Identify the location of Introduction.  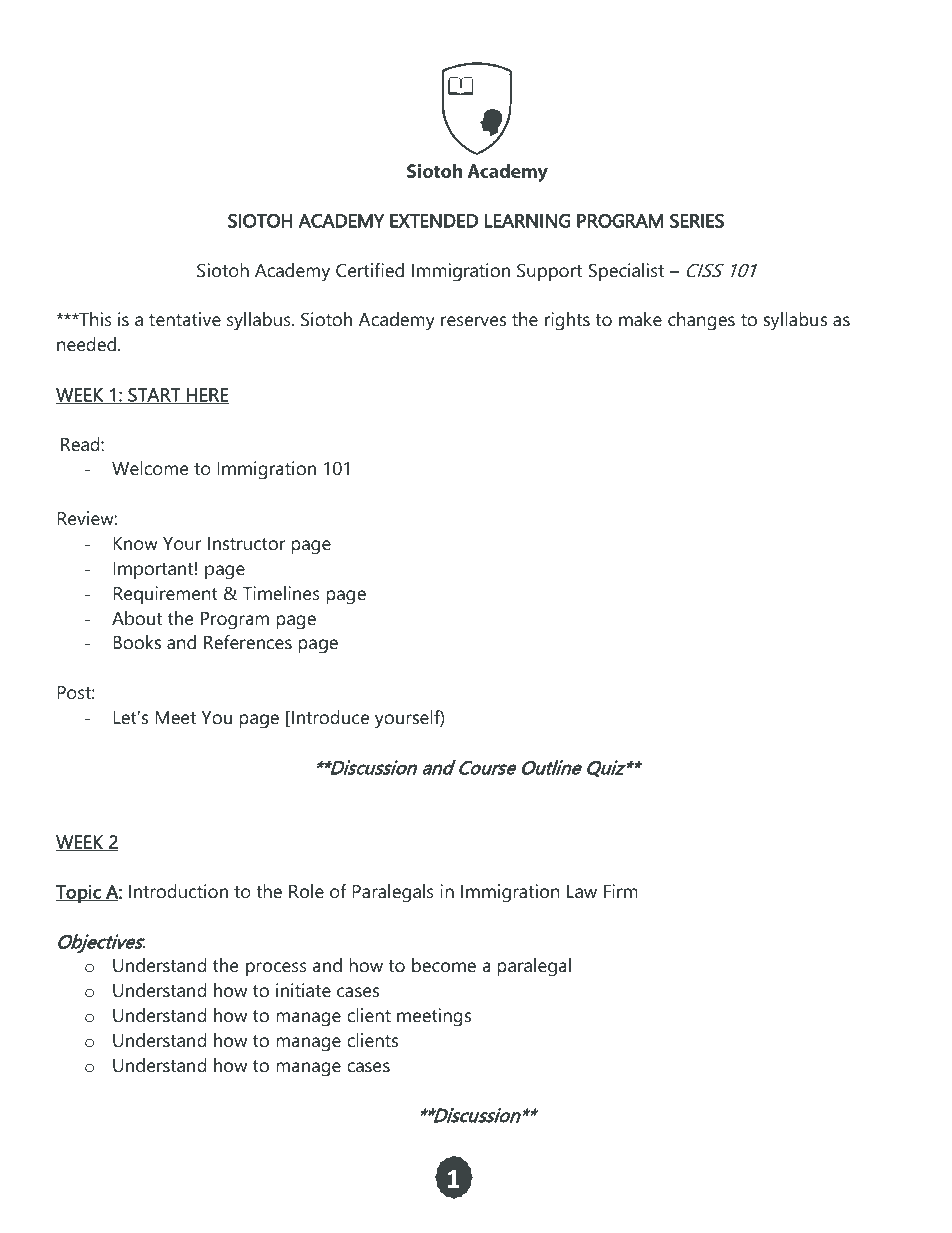
(178, 891).
